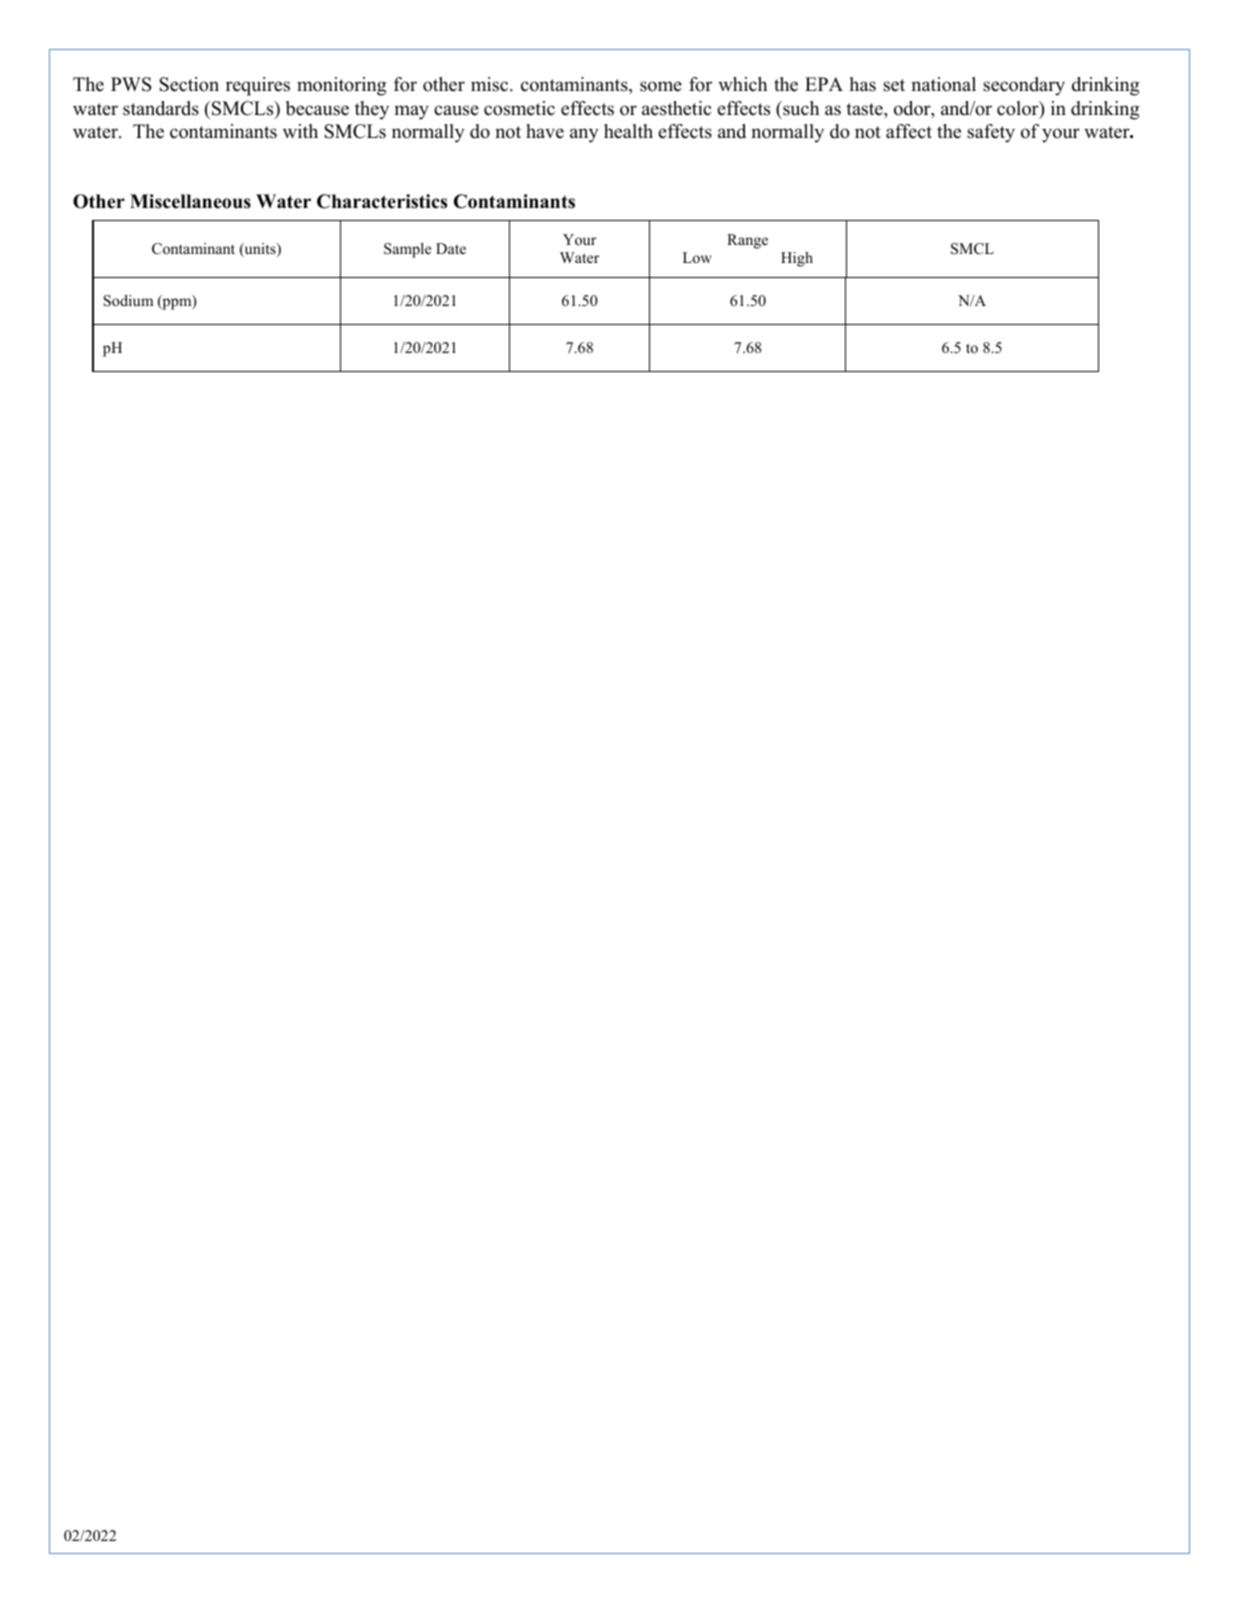 The height and width of the page is (1603, 1239). Describe the element at coordinates (661, 86) in the page. I see `some` at that location.
